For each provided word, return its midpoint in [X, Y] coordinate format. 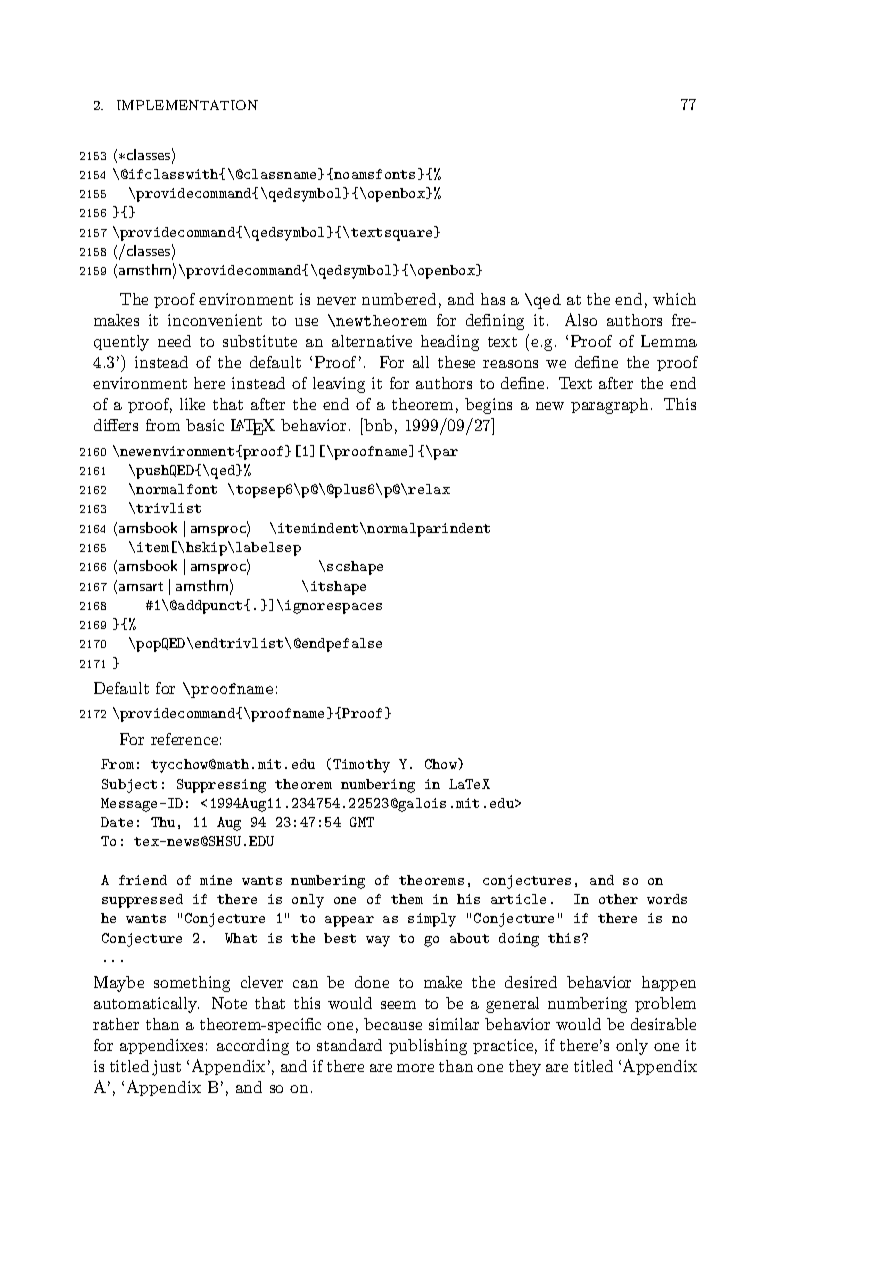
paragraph [609, 406]
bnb [378, 425]
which [674, 299]
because [393, 1024]
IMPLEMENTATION [187, 105]
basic [205, 425]
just [166, 1068]
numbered [399, 299]
